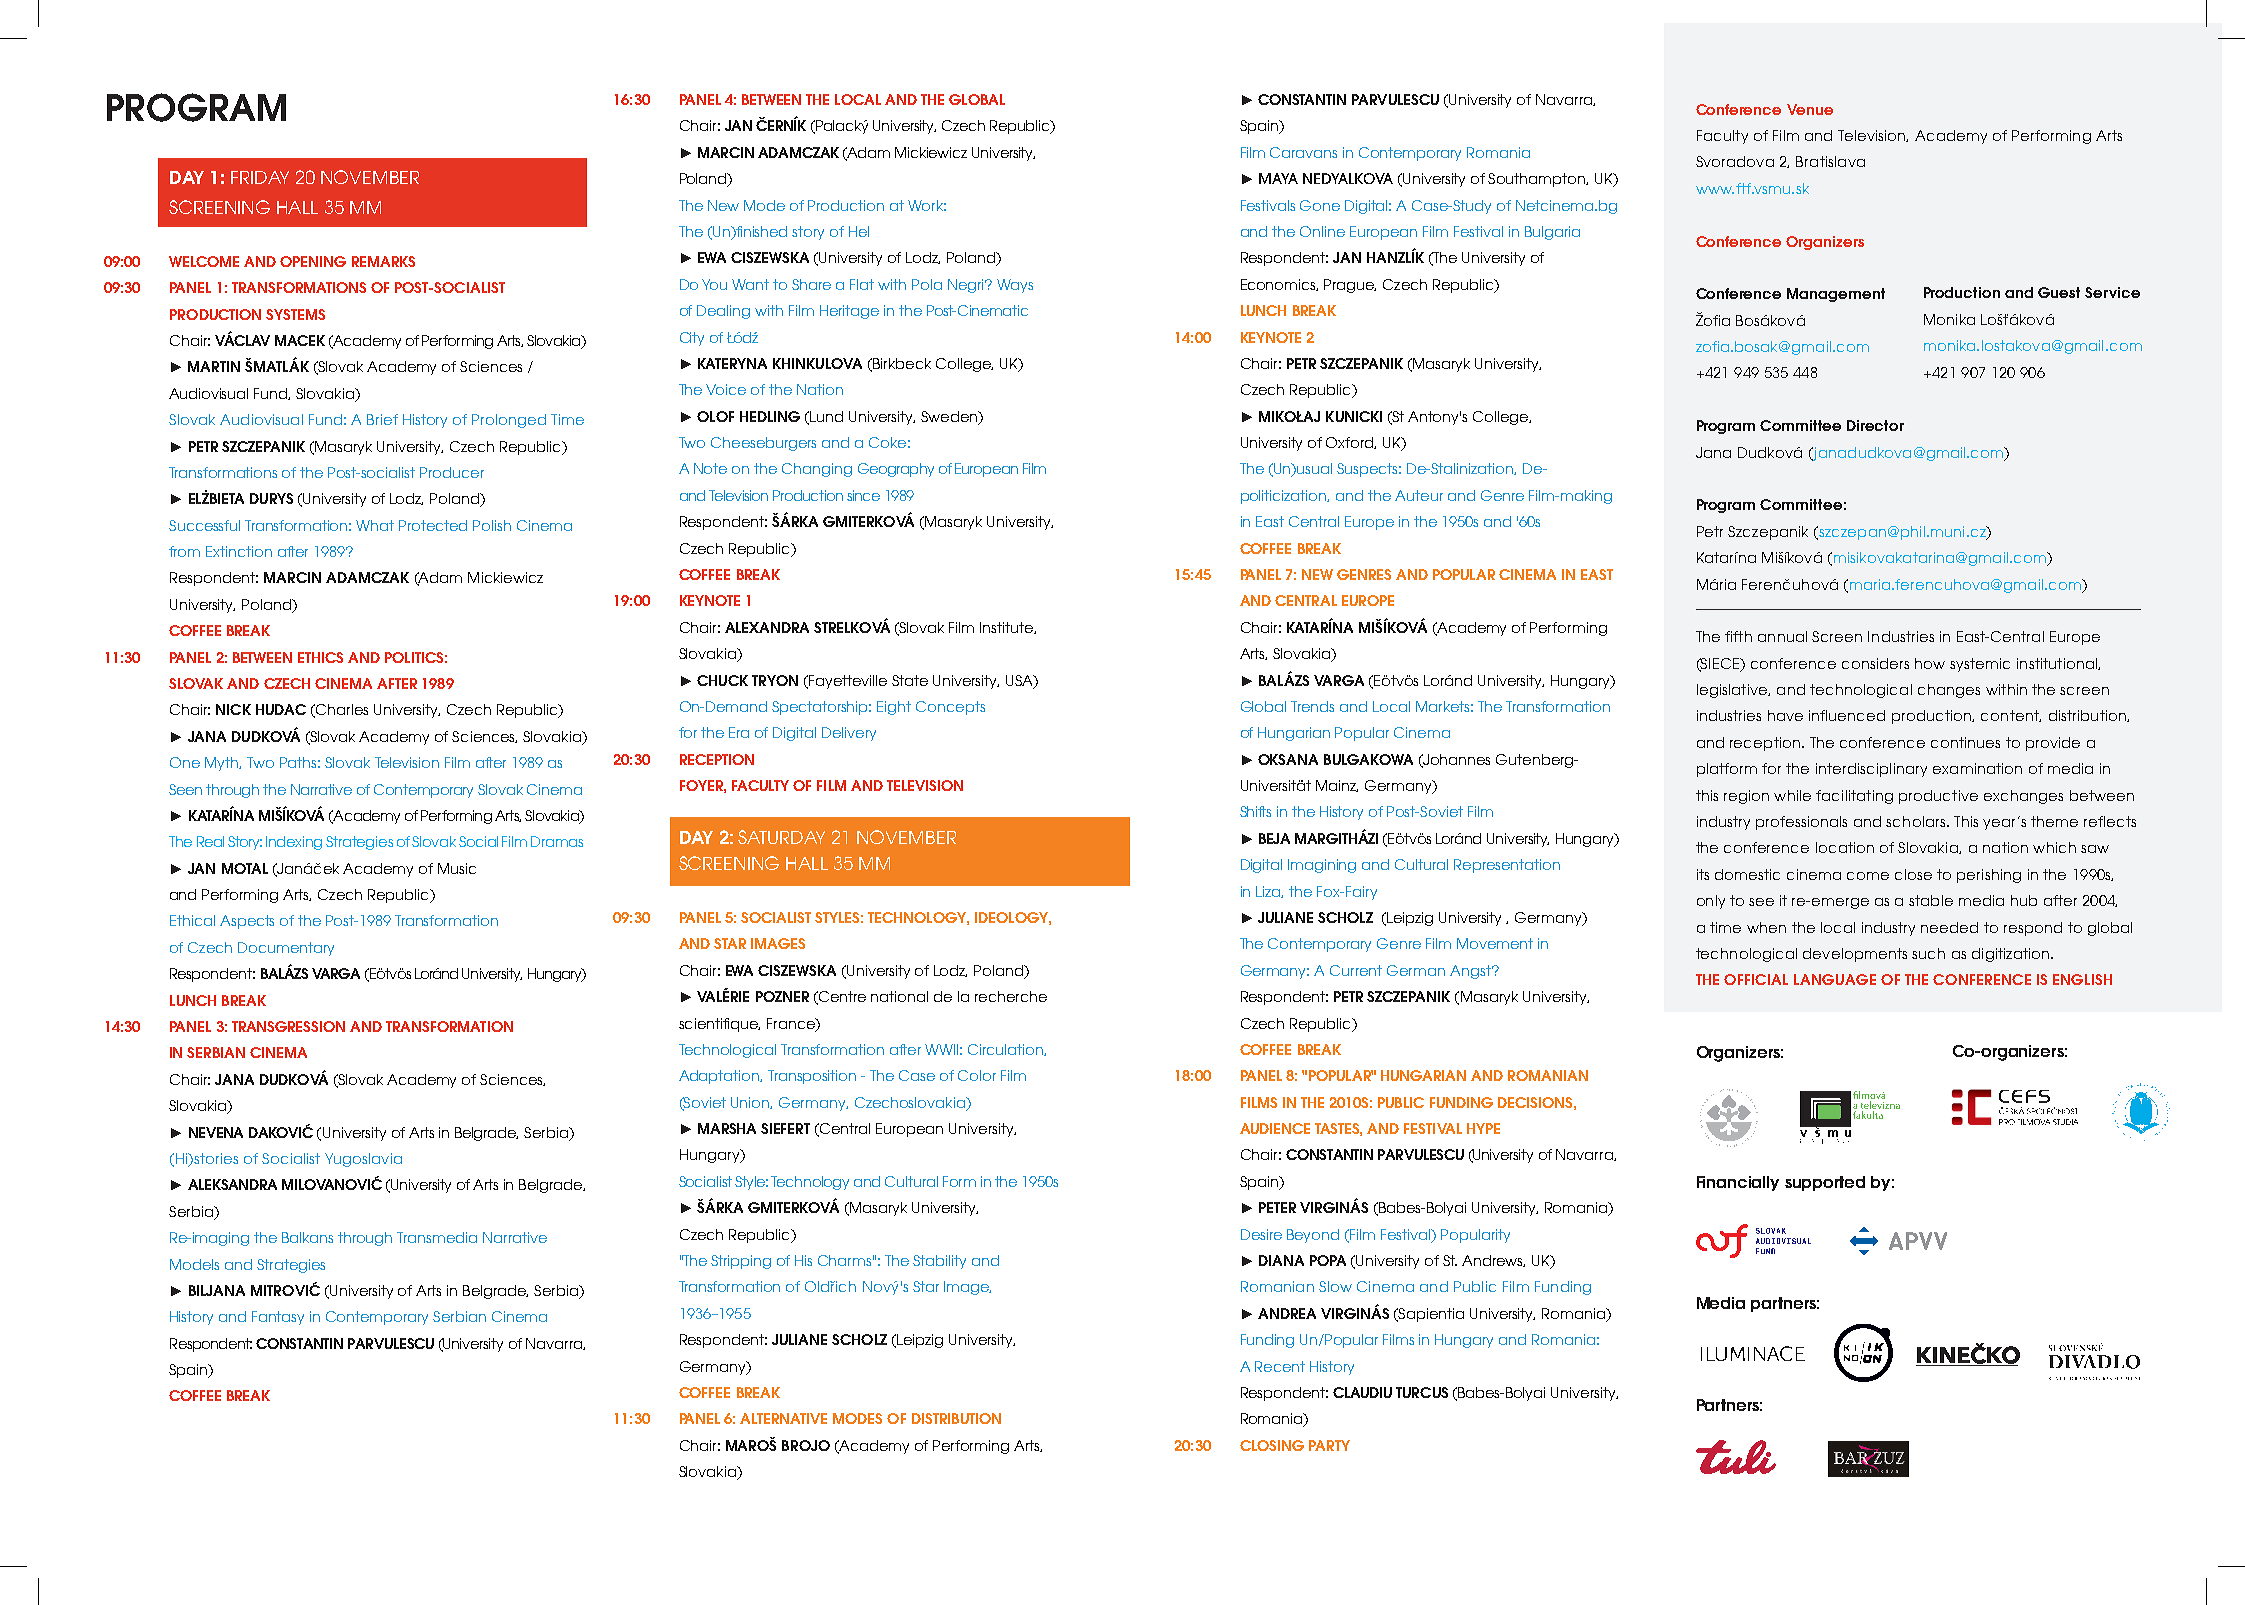  I want to click on Fantasy, so click(278, 1318).
